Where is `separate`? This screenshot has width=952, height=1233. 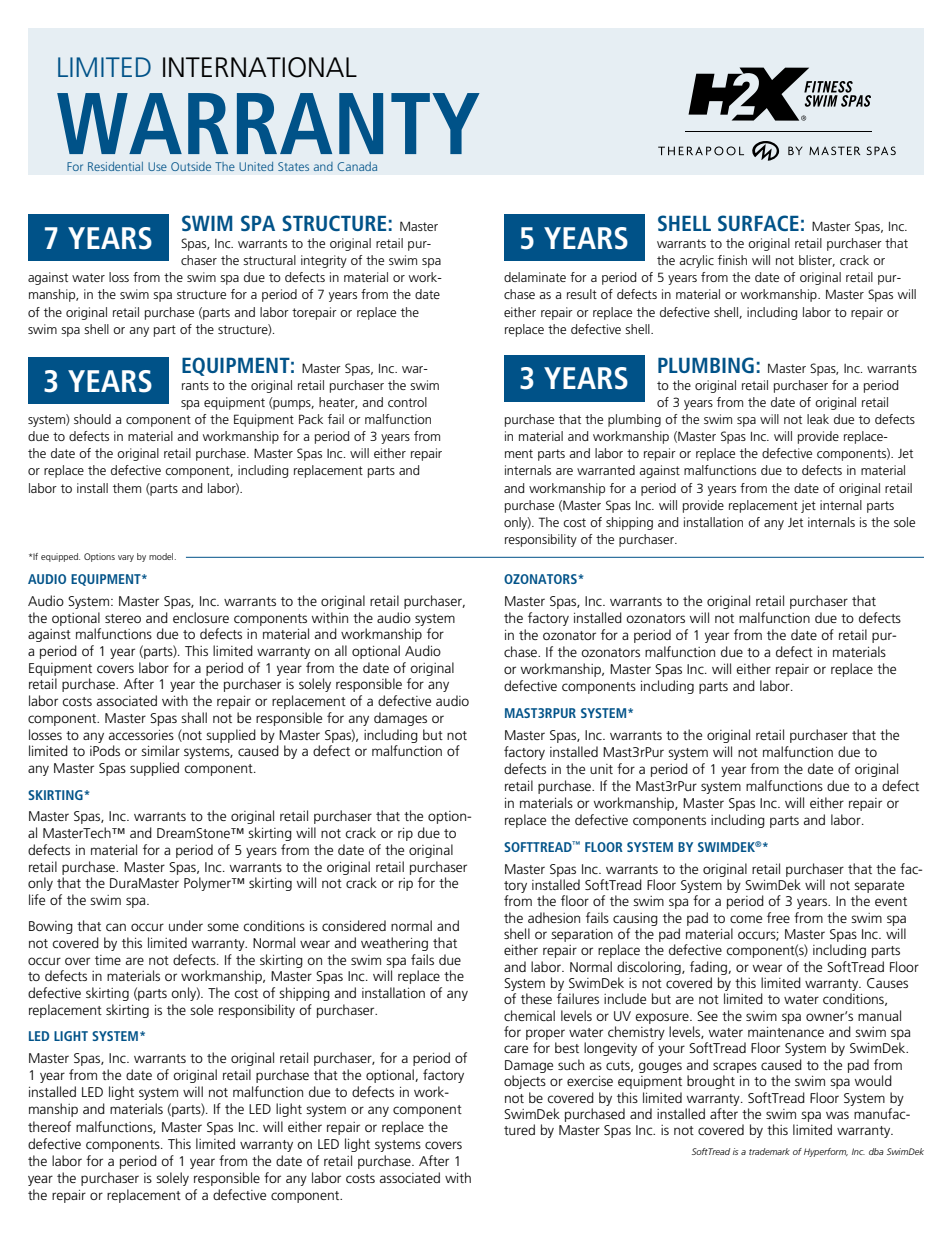 separate is located at coordinates (879, 887).
